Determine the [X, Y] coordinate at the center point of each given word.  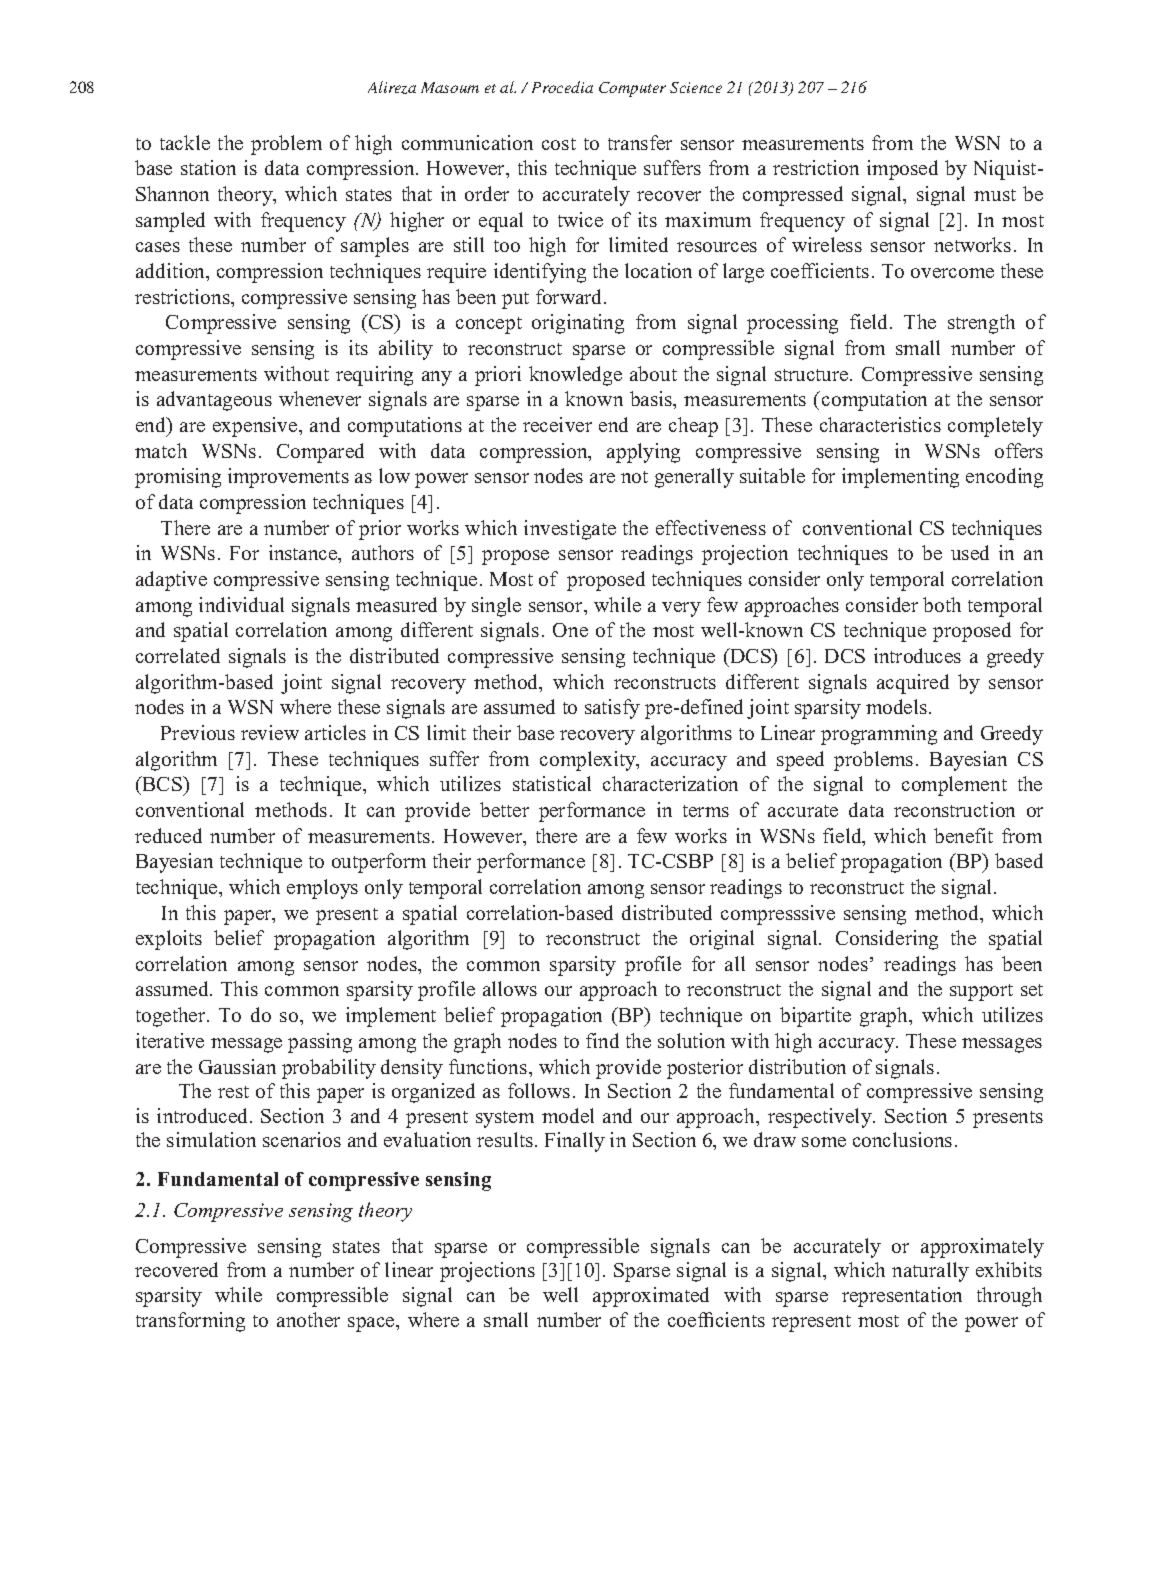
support [981, 992]
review [270, 732]
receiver [557, 424]
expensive [256, 427]
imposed [902, 170]
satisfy [612, 709]
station [208, 167]
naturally [930, 1272]
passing [320, 1043]
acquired [913, 684]
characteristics [880, 424]
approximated [651, 1297]
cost [559, 144]
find [602, 1040]
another [308, 1319]
